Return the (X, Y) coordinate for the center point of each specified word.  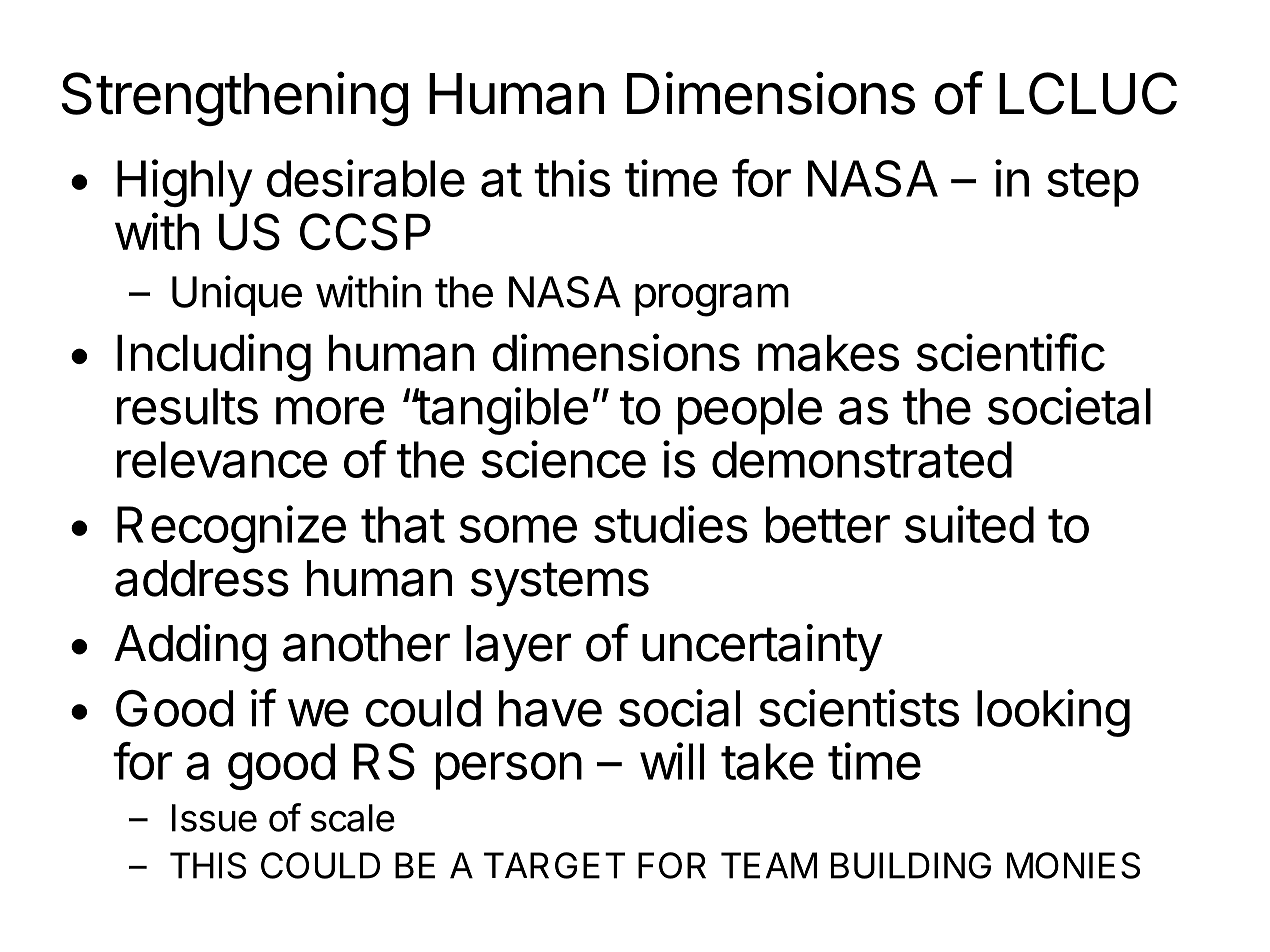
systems (560, 584)
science (563, 459)
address (202, 578)
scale (353, 818)
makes (828, 353)
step (1093, 185)
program (712, 300)
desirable (366, 178)
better (828, 524)
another (366, 643)
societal (1069, 406)
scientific (1010, 352)
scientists (859, 708)
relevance (222, 459)
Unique (237, 295)
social (679, 708)
